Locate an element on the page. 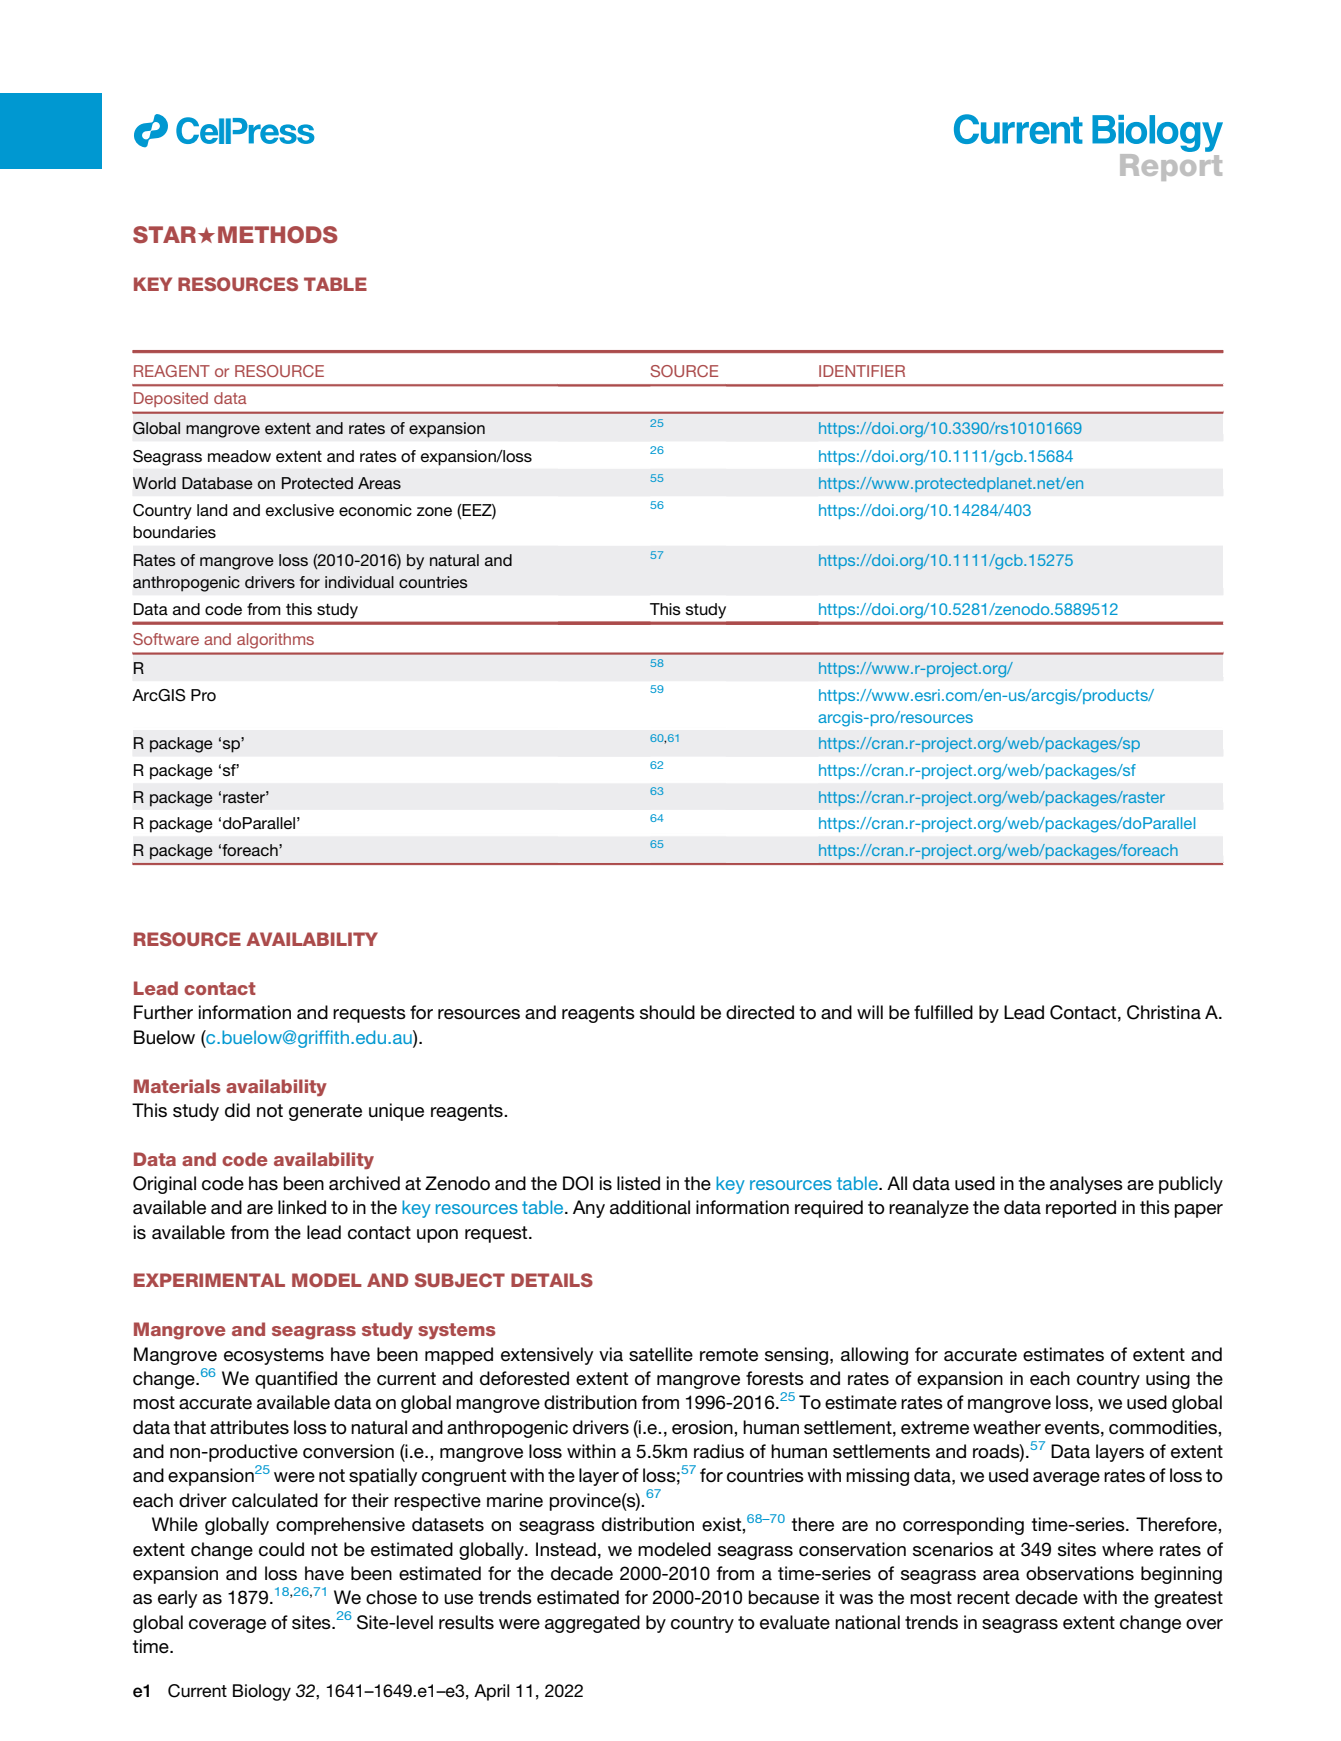  erosion is located at coordinates (703, 1427).
